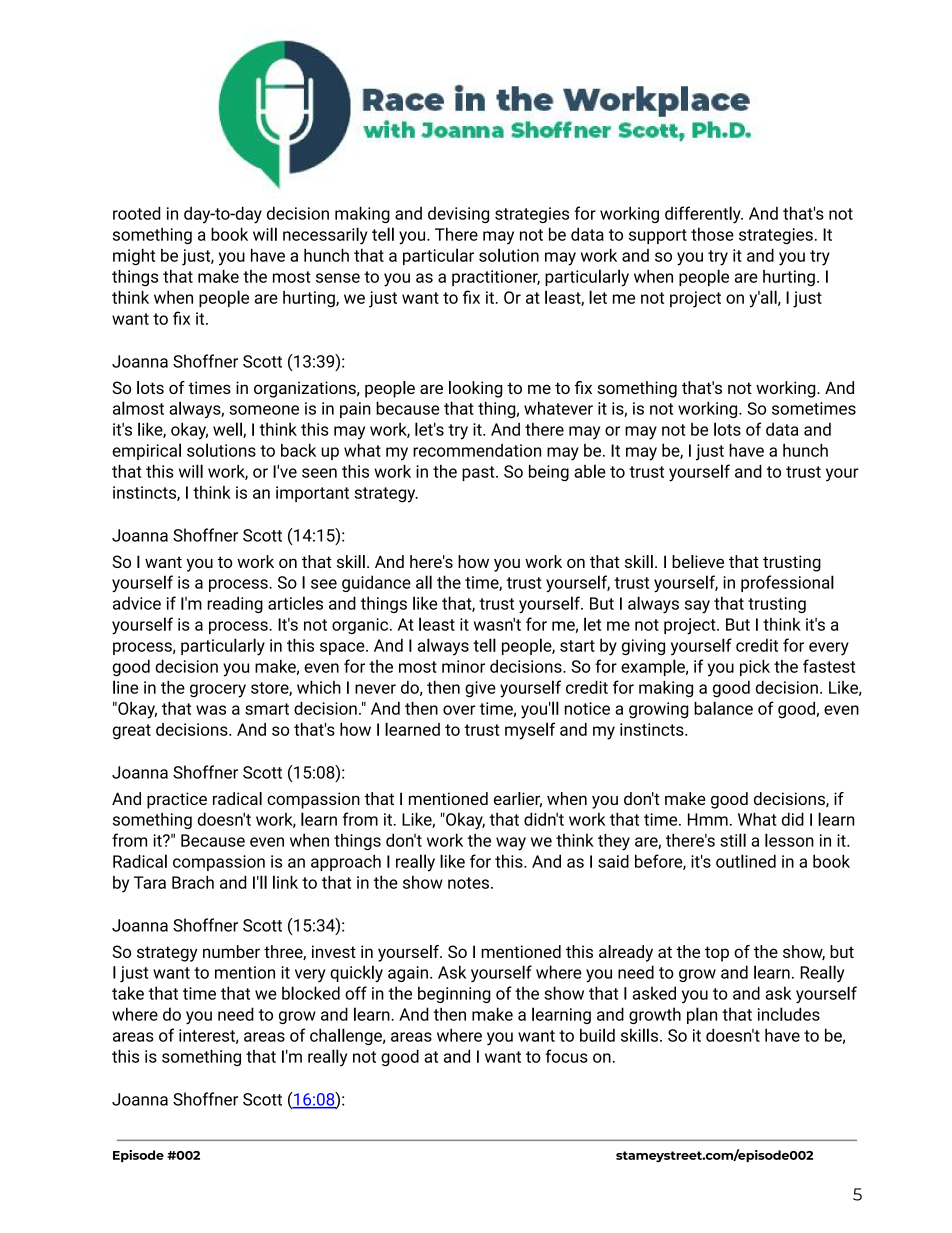 The height and width of the screenshot is (1233, 952). I want to click on might, so click(134, 256).
